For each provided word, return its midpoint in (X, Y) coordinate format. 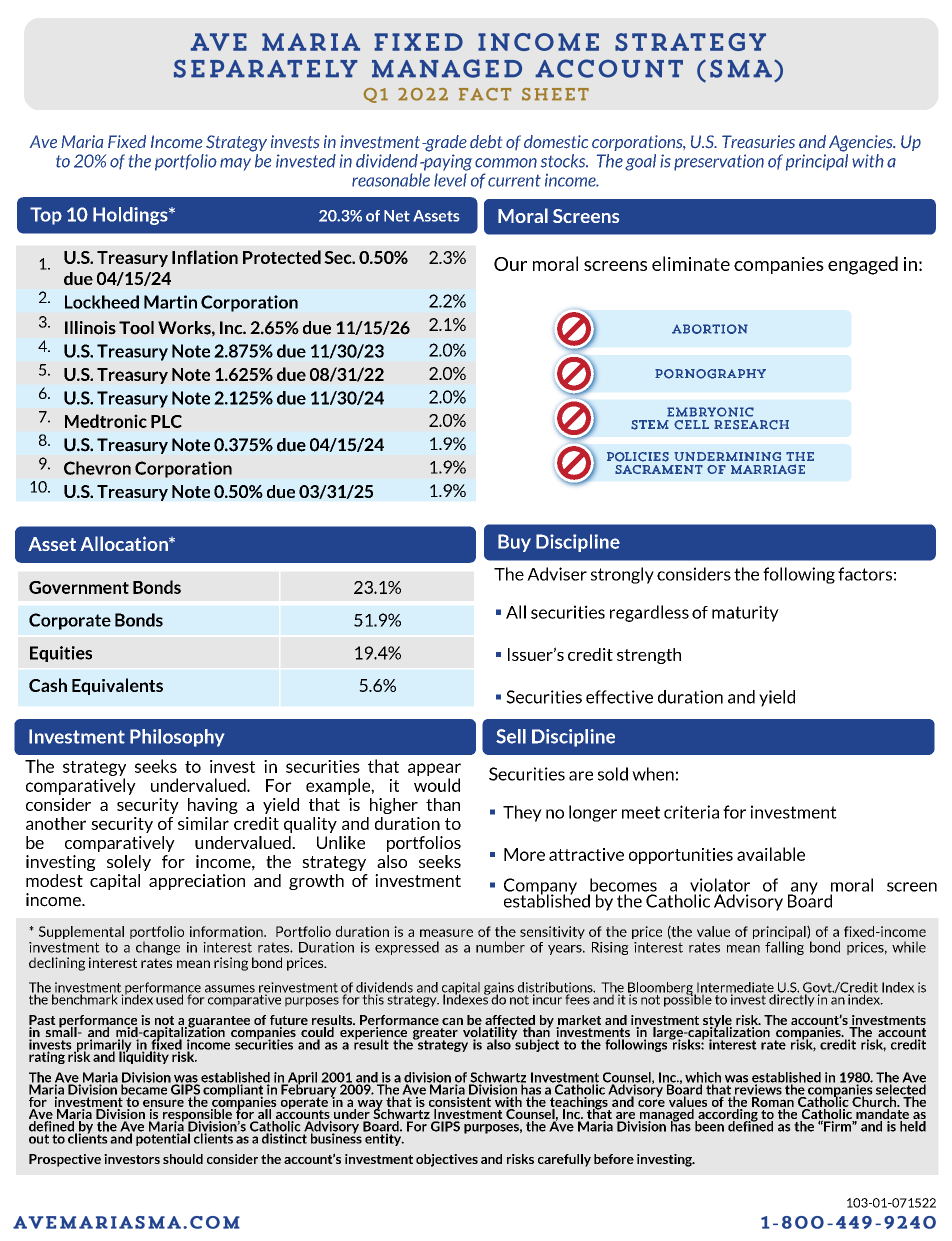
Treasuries (758, 141)
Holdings (131, 216)
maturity (745, 613)
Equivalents (117, 686)
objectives (447, 1160)
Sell (511, 736)
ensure (163, 1103)
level (450, 180)
